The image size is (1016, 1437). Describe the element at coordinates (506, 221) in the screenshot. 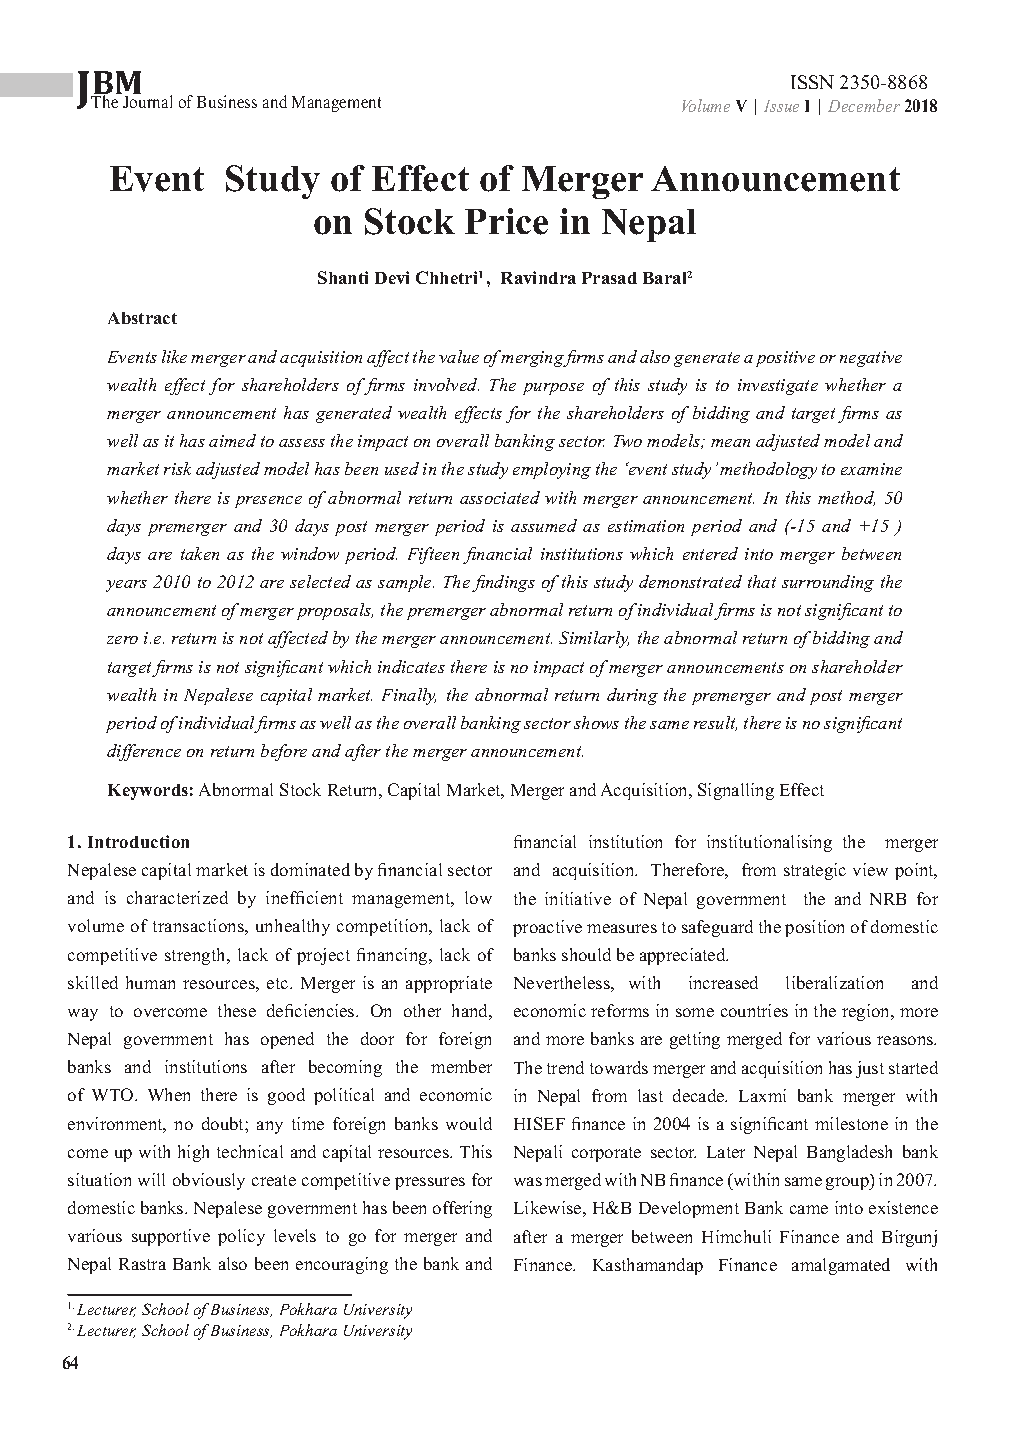

I see `Price` at that location.
